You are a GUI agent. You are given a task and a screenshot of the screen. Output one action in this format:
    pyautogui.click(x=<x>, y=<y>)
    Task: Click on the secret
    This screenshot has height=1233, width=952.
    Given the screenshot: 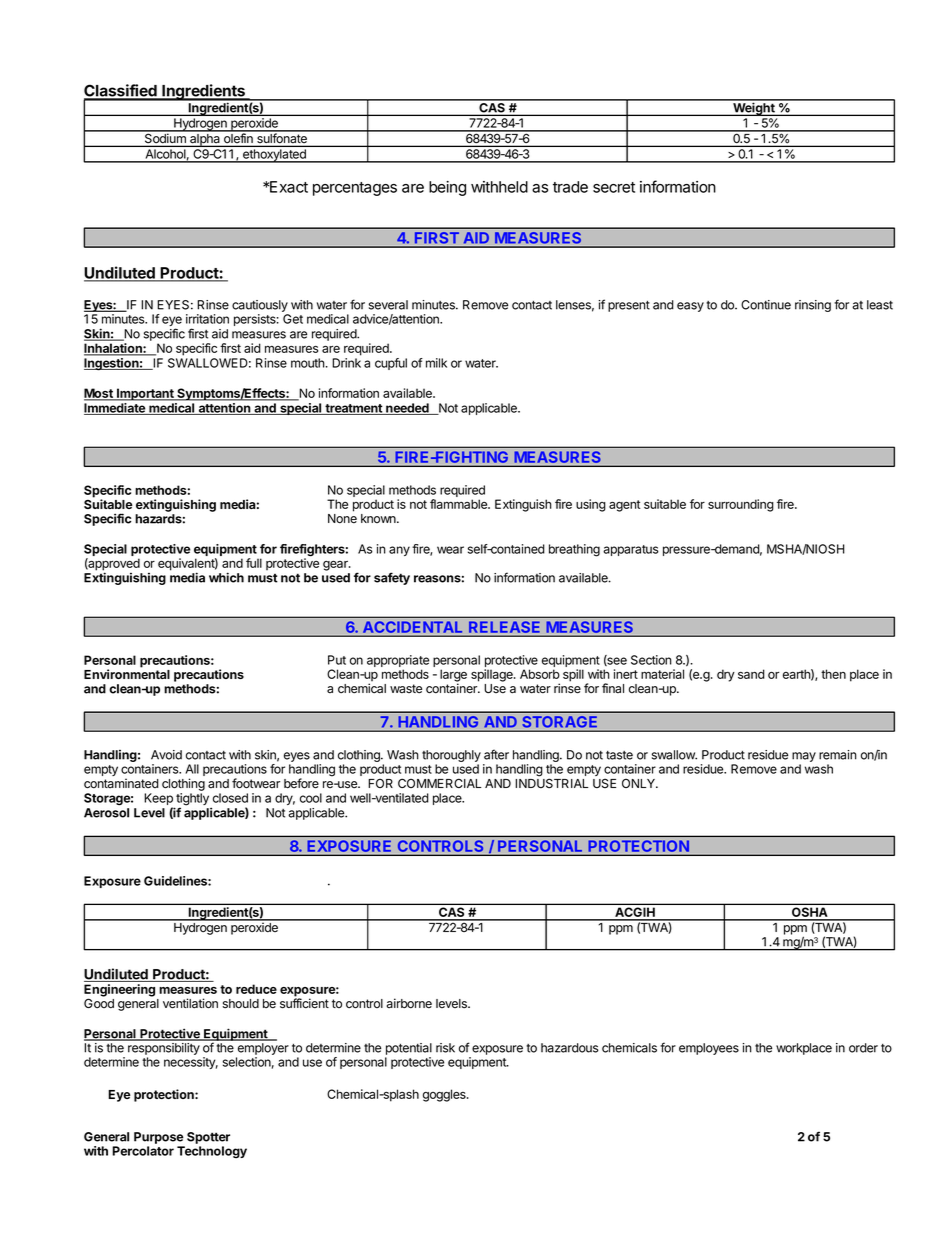 What is the action you would take?
    pyautogui.click(x=614, y=187)
